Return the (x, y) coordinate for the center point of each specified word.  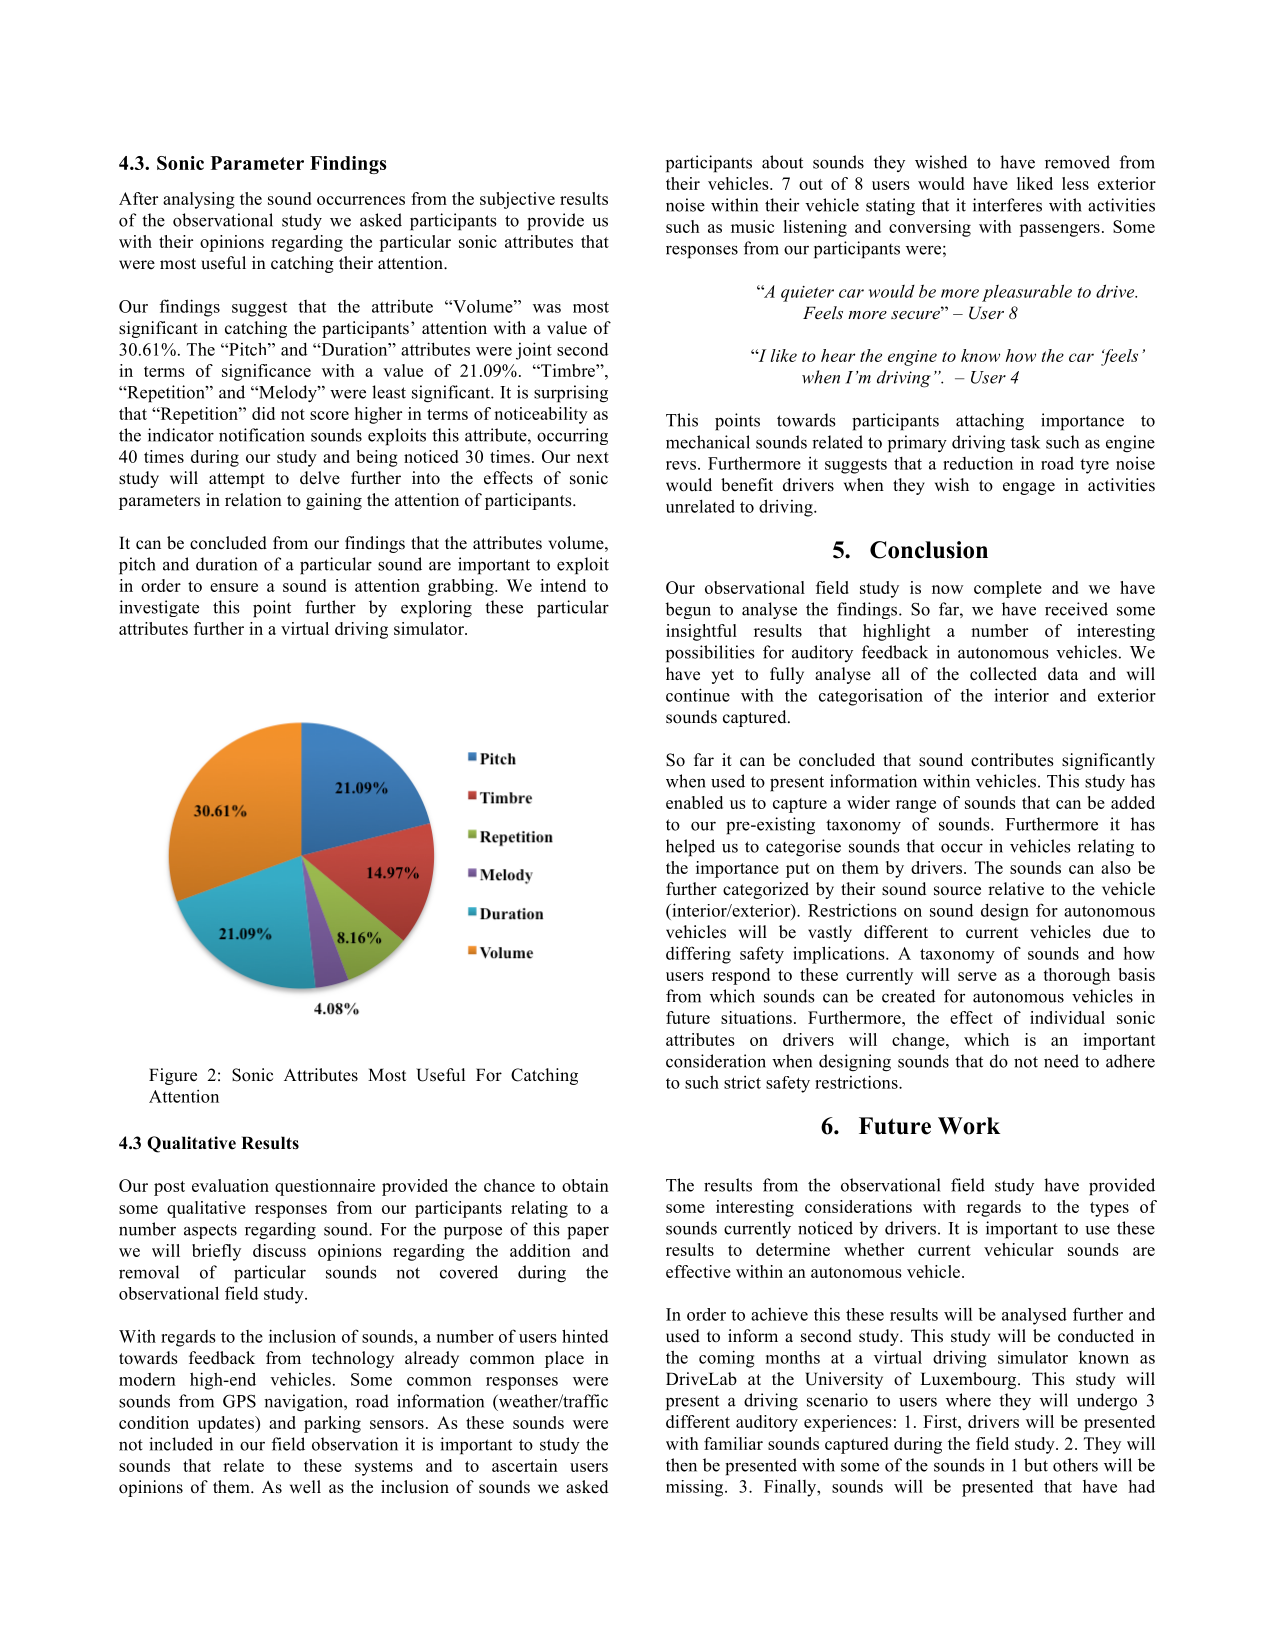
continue (698, 695)
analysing (199, 200)
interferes (1007, 205)
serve (977, 976)
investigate (159, 608)
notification (262, 435)
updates (227, 1424)
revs (681, 465)
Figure (173, 1076)
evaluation (230, 1185)
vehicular (1019, 1249)
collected (1003, 674)
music (752, 226)
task (1025, 442)
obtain (585, 1185)
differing (698, 955)
